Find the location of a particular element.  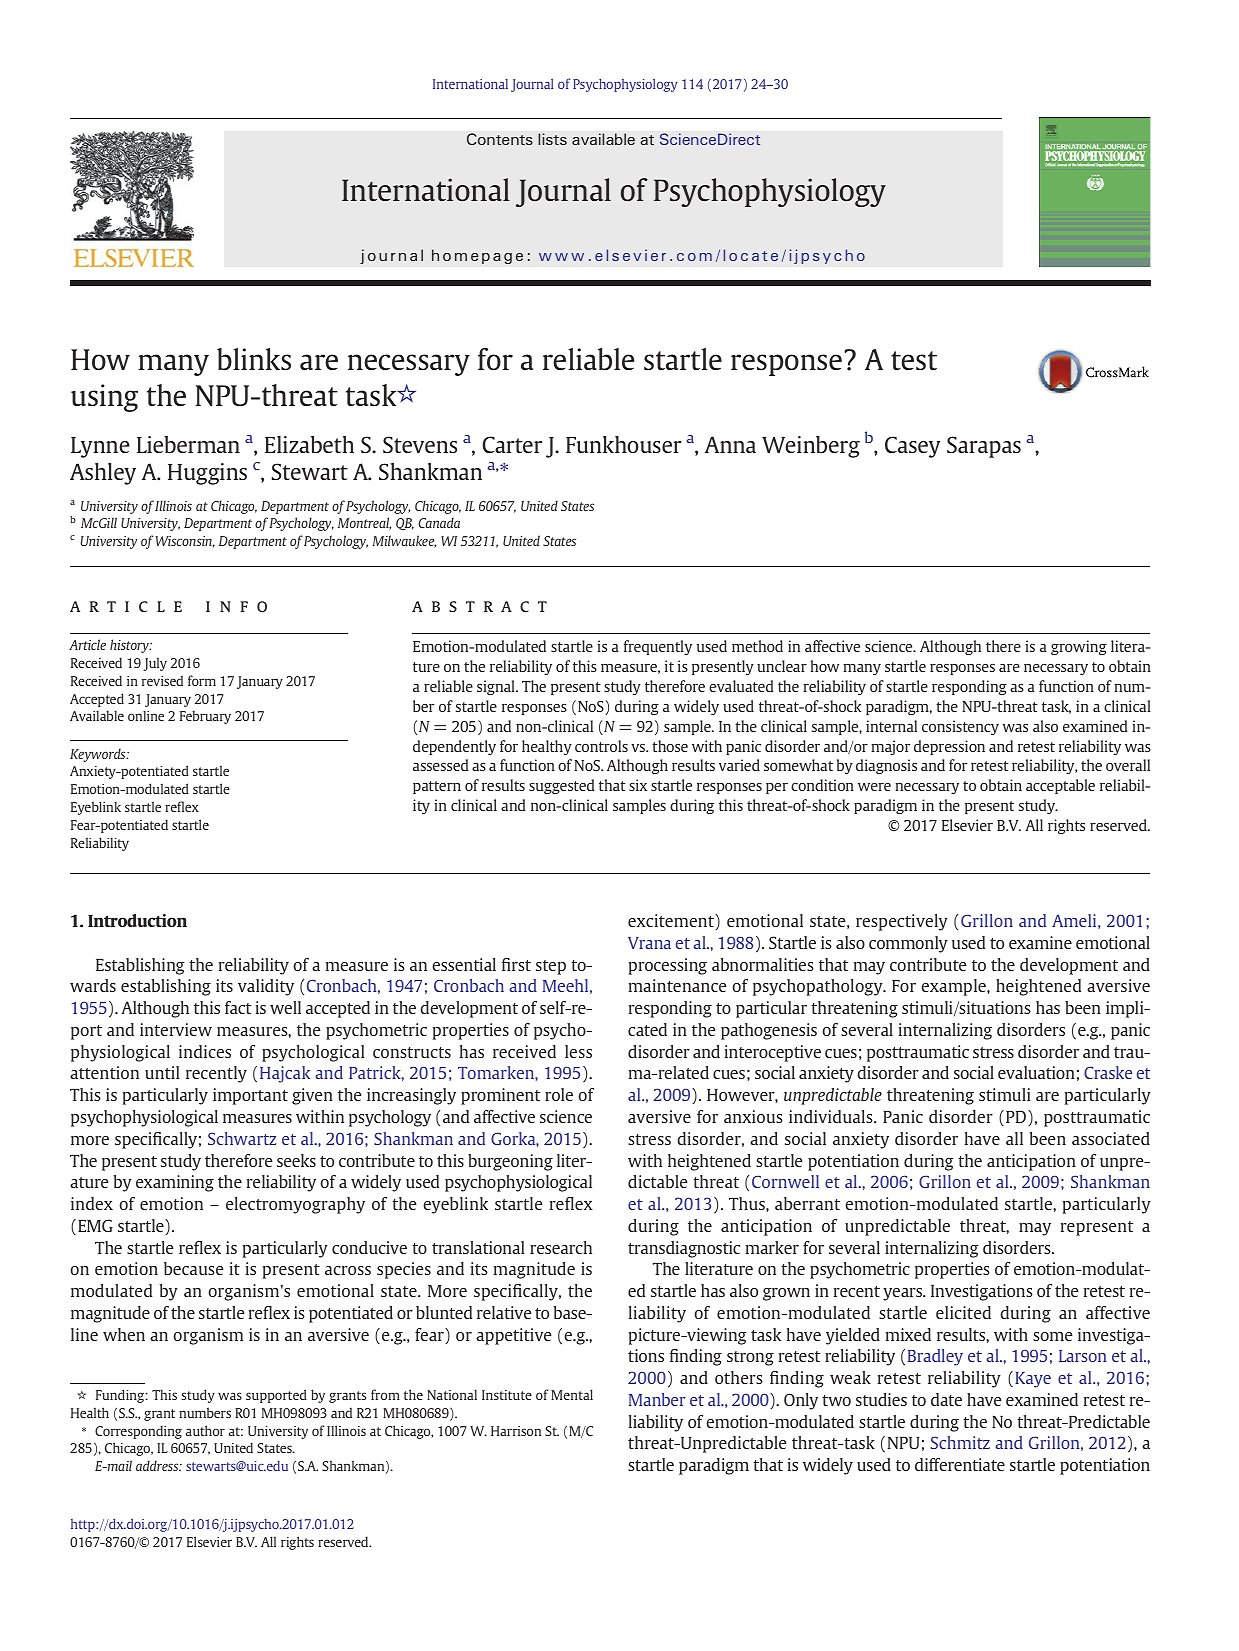

blinks is located at coordinates (254, 359).
